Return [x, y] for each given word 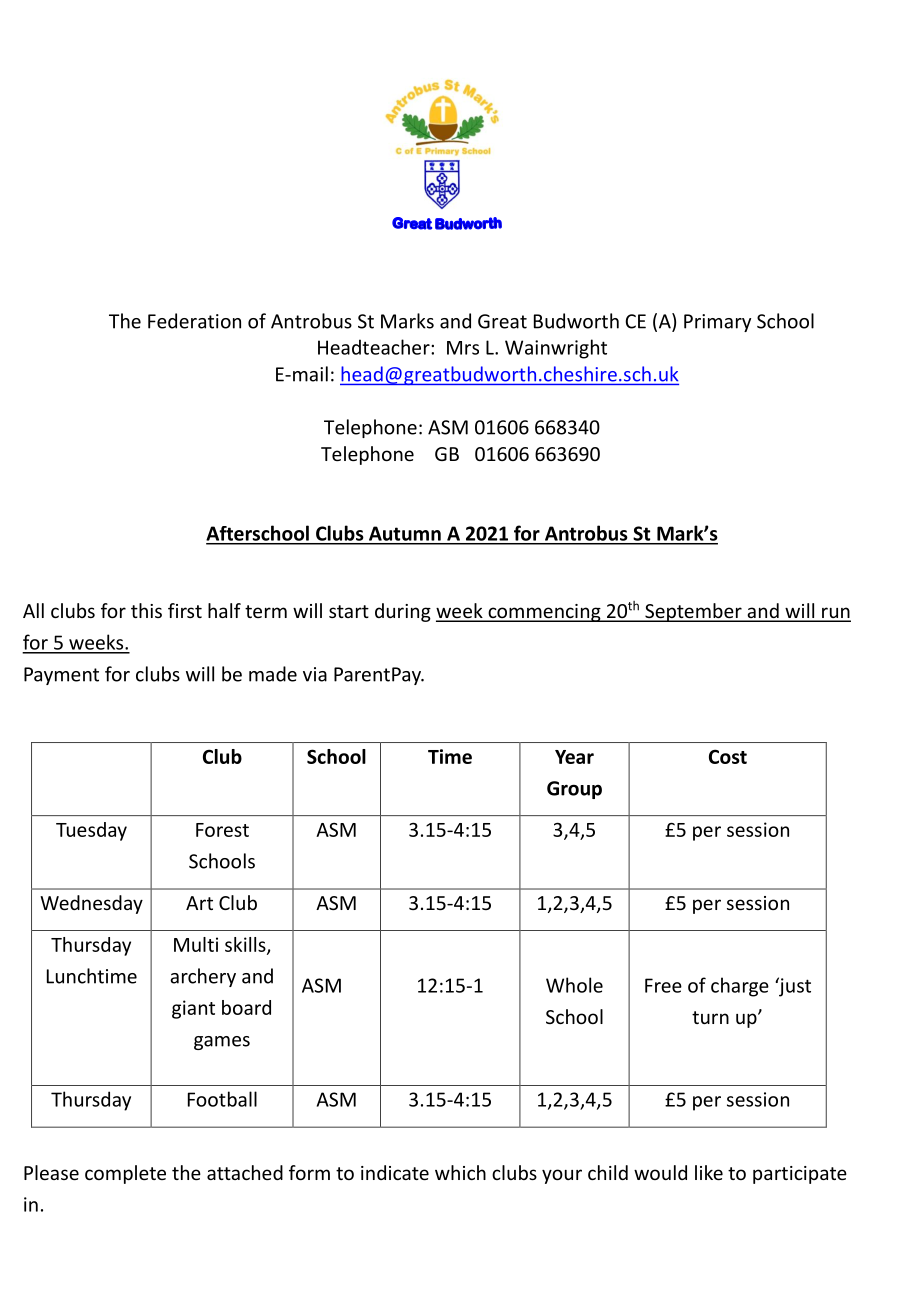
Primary [717, 323]
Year [574, 757]
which [460, 1172]
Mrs [463, 348]
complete [125, 1174]
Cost [728, 756]
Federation [194, 321]
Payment [61, 676]
